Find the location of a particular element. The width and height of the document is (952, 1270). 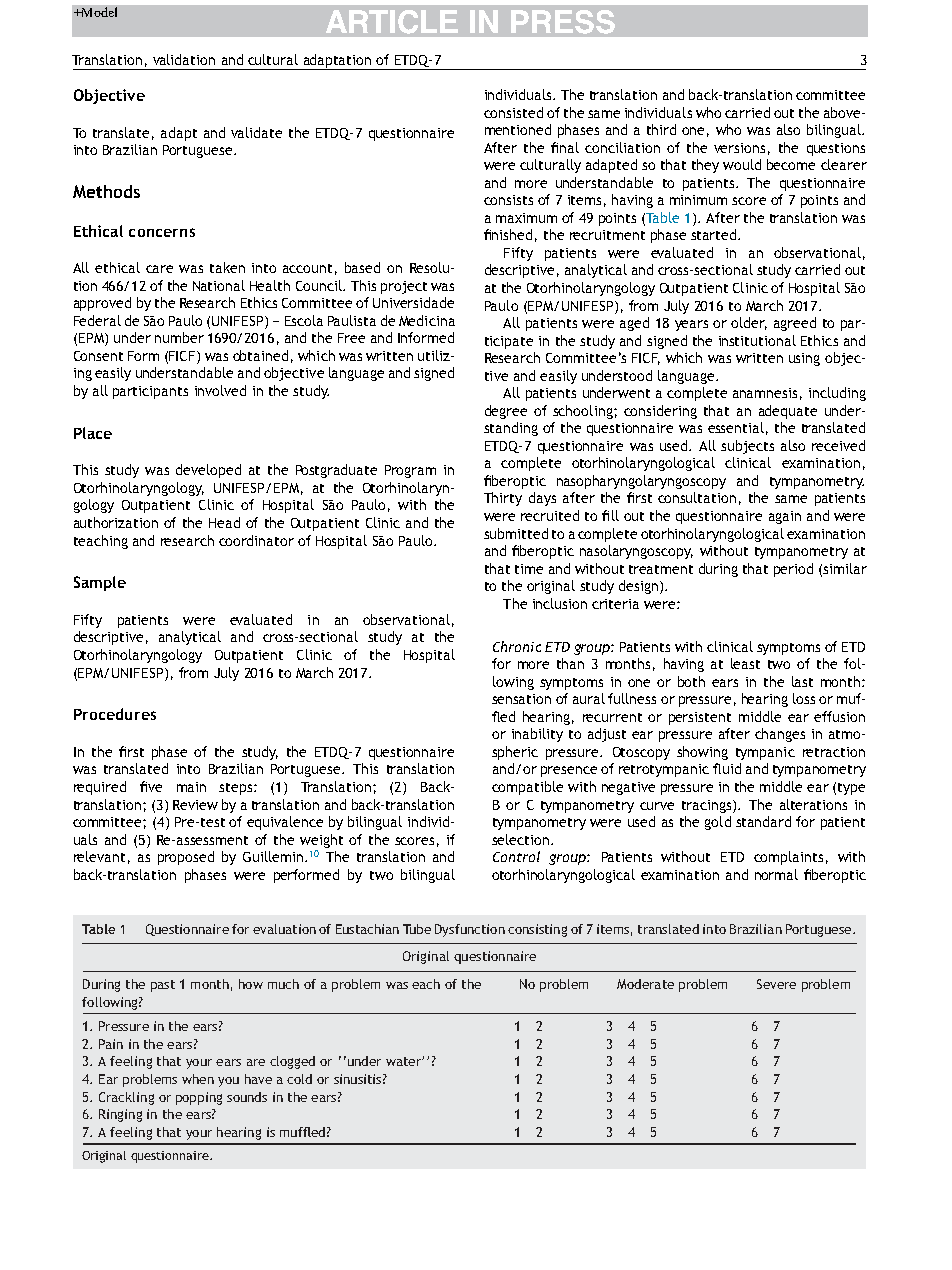

when is located at coordinates (198, 1079).
